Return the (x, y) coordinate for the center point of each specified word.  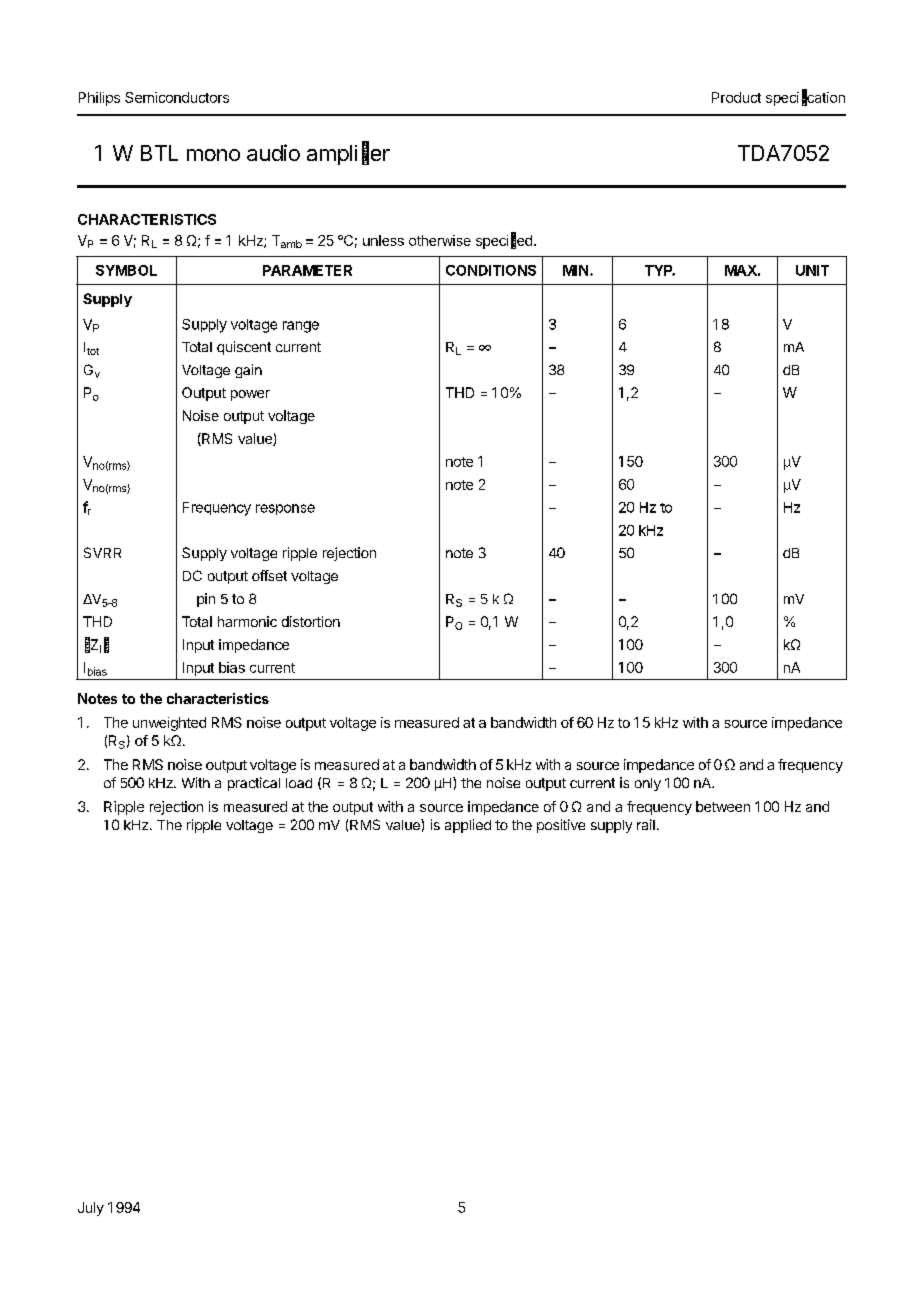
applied (468, 826)
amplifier (348, 154)
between (723, 806)
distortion (311, 621)
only (648, 784)
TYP (660, 270)
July (91, 1209)
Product (736, 97)
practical (254, 784)
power (250, 395)
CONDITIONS (491, 270)
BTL (159, 153)
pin (206, 600)
